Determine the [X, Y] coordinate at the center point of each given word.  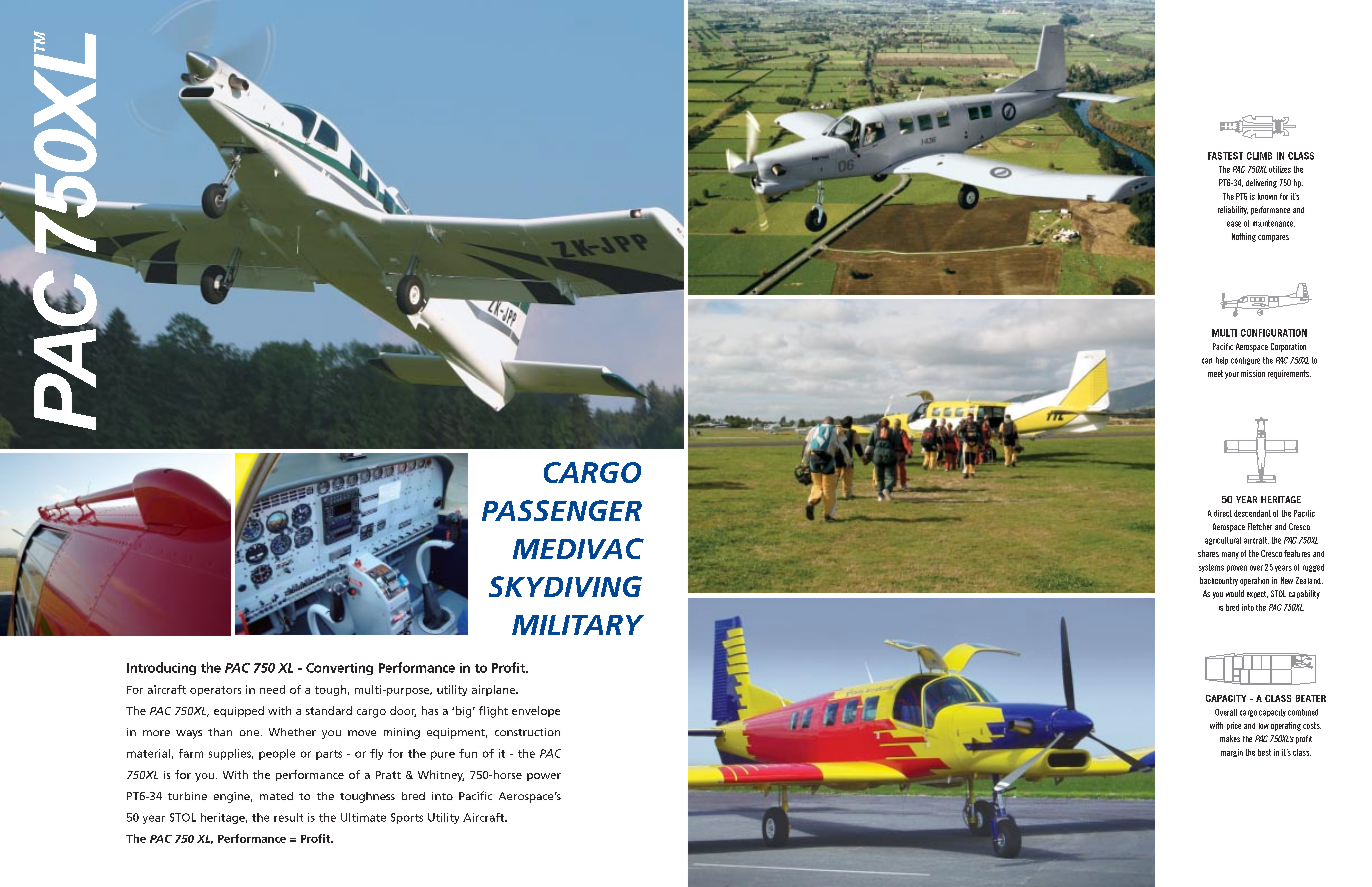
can [1207, 361]
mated [276, 796]
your [1232, 375]
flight [493, 712]
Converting [339, 669]
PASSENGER [562, 510]
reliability [1233, 210]
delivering [1261, 183]
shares [1208, 553]
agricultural [1223, 541]
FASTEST [1225, 156]
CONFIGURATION [1274, 333]
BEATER [1311, 698]
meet [1215, 373]
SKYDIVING [565, 586]
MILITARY [578, 625]
